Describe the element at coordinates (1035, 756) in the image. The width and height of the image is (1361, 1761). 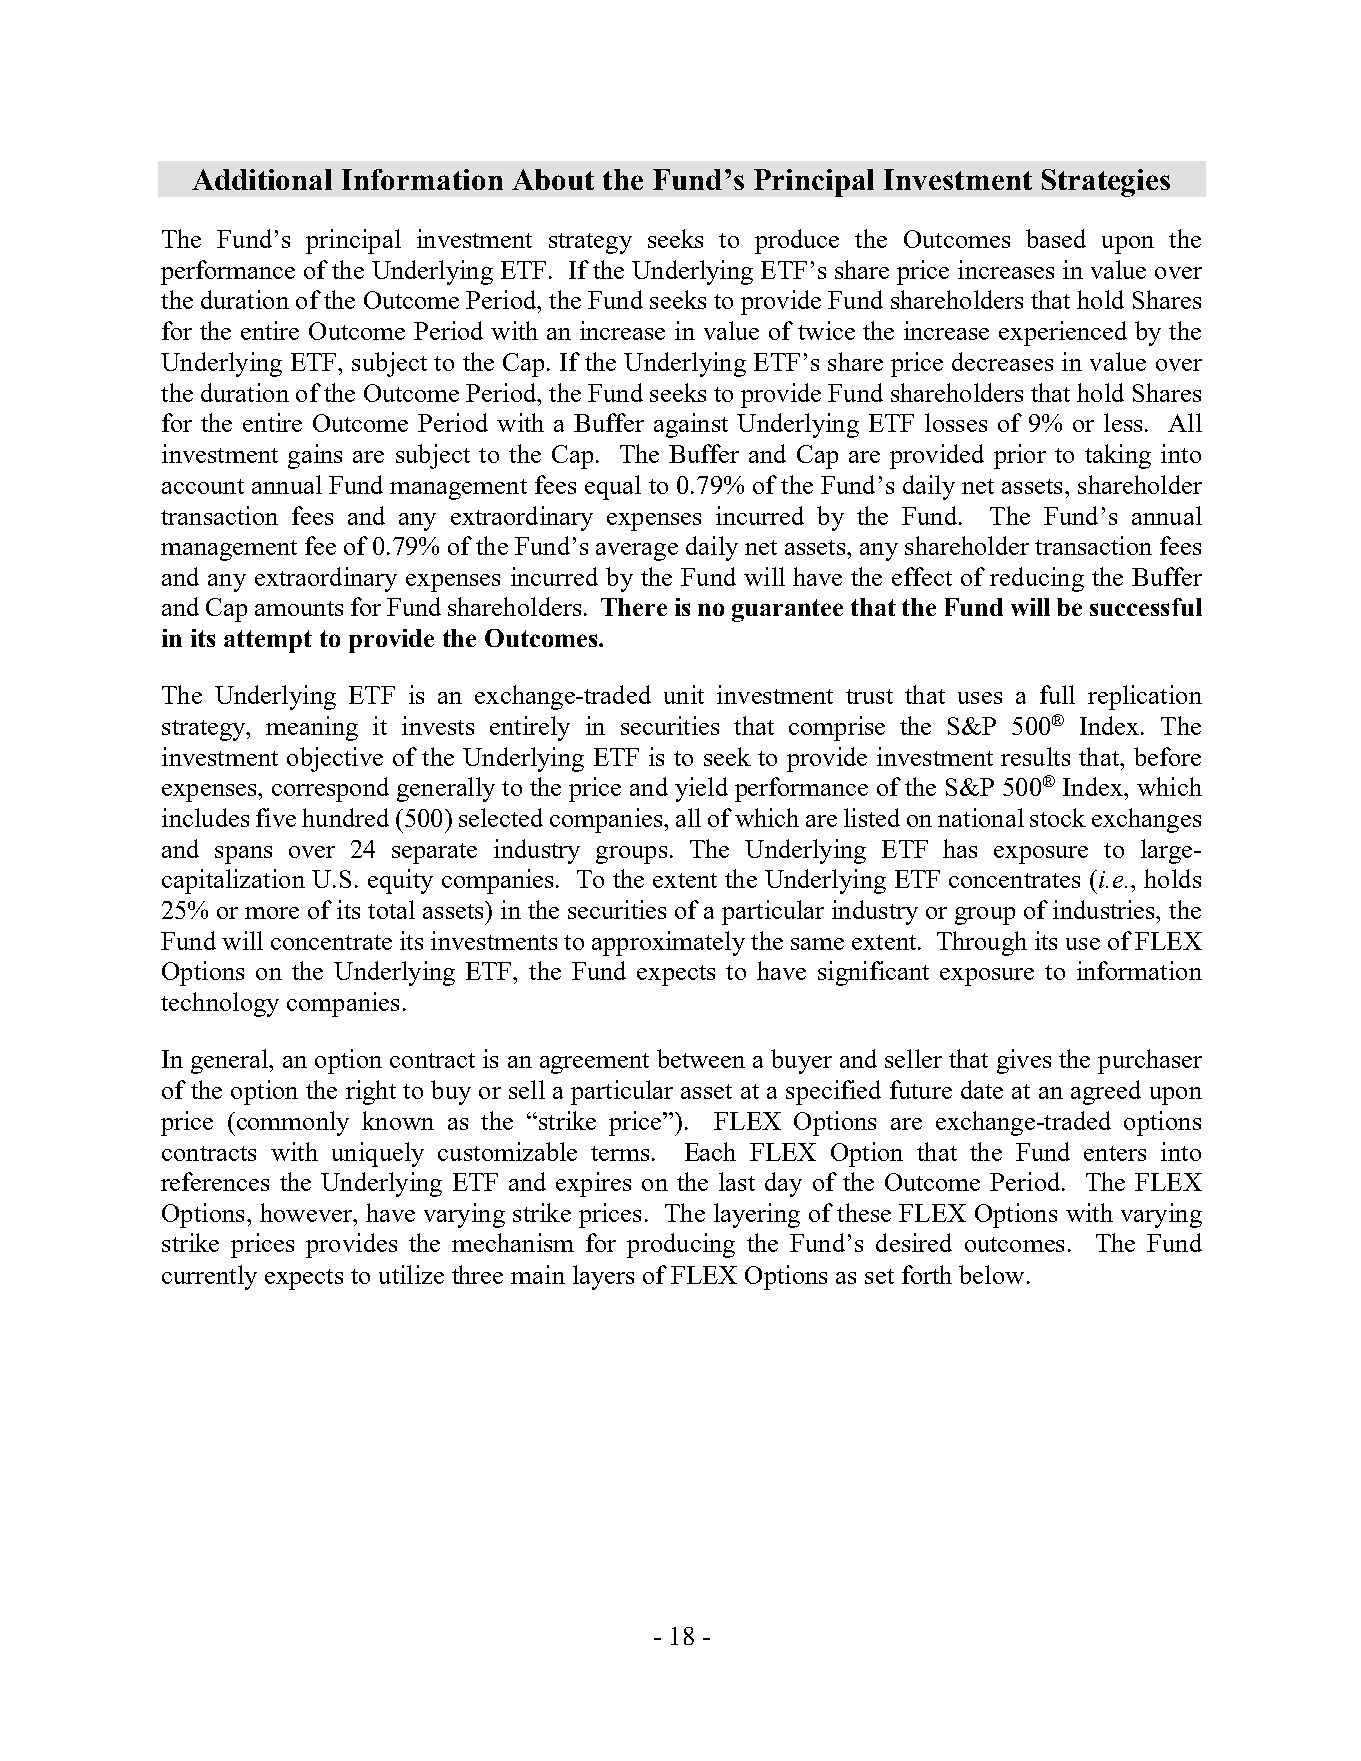
I see `results` at that location.
